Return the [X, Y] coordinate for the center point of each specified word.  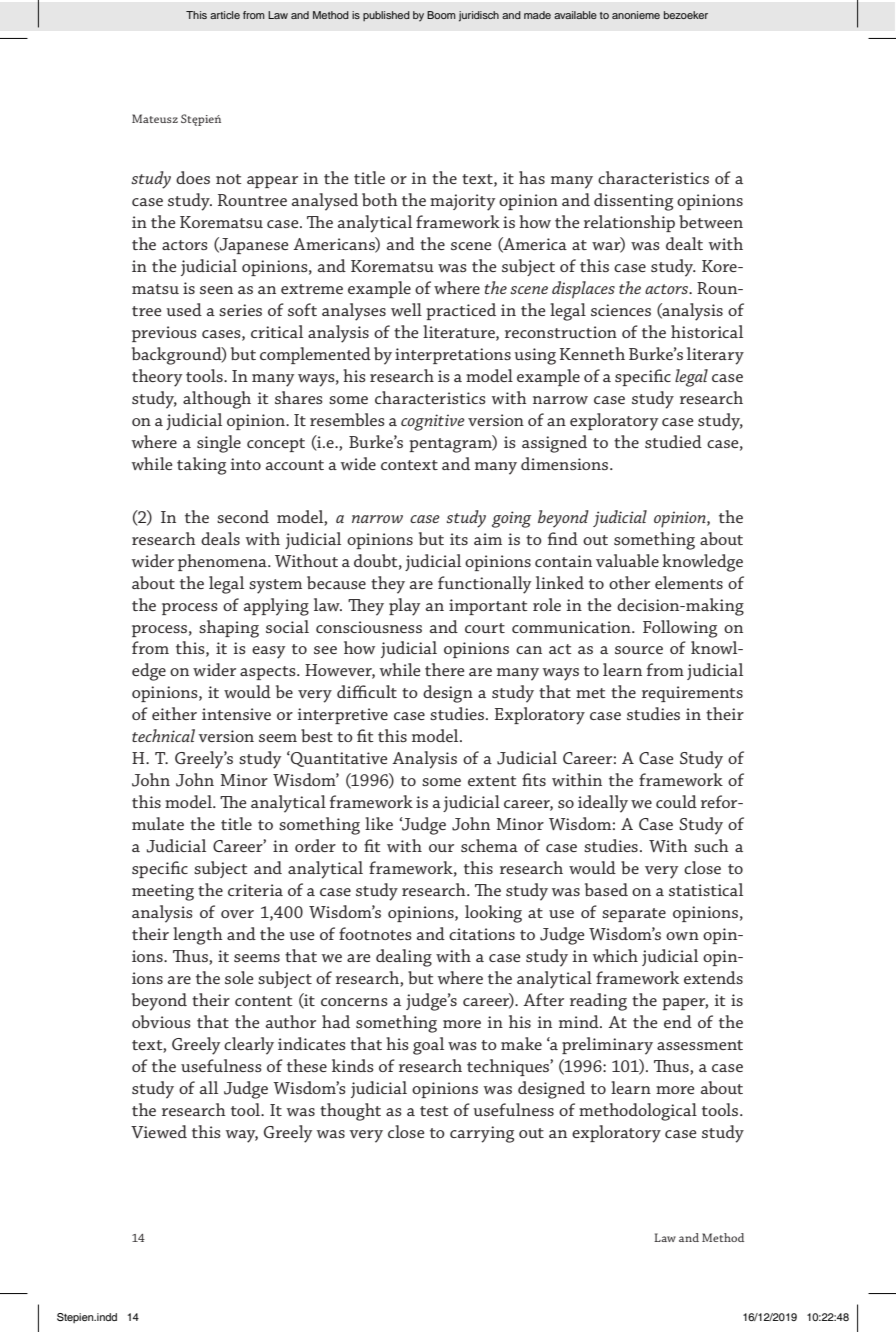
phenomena [223, 562]
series [240, 310]
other [629, 582]
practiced [461, 311]
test [434, 1111]
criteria [255, 890]
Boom [441, 15]
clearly [249, 1046]
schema [489, 845]
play [404, 607]
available [575, 15]
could [676, 801]
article [225, 15]
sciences [621, 310]
